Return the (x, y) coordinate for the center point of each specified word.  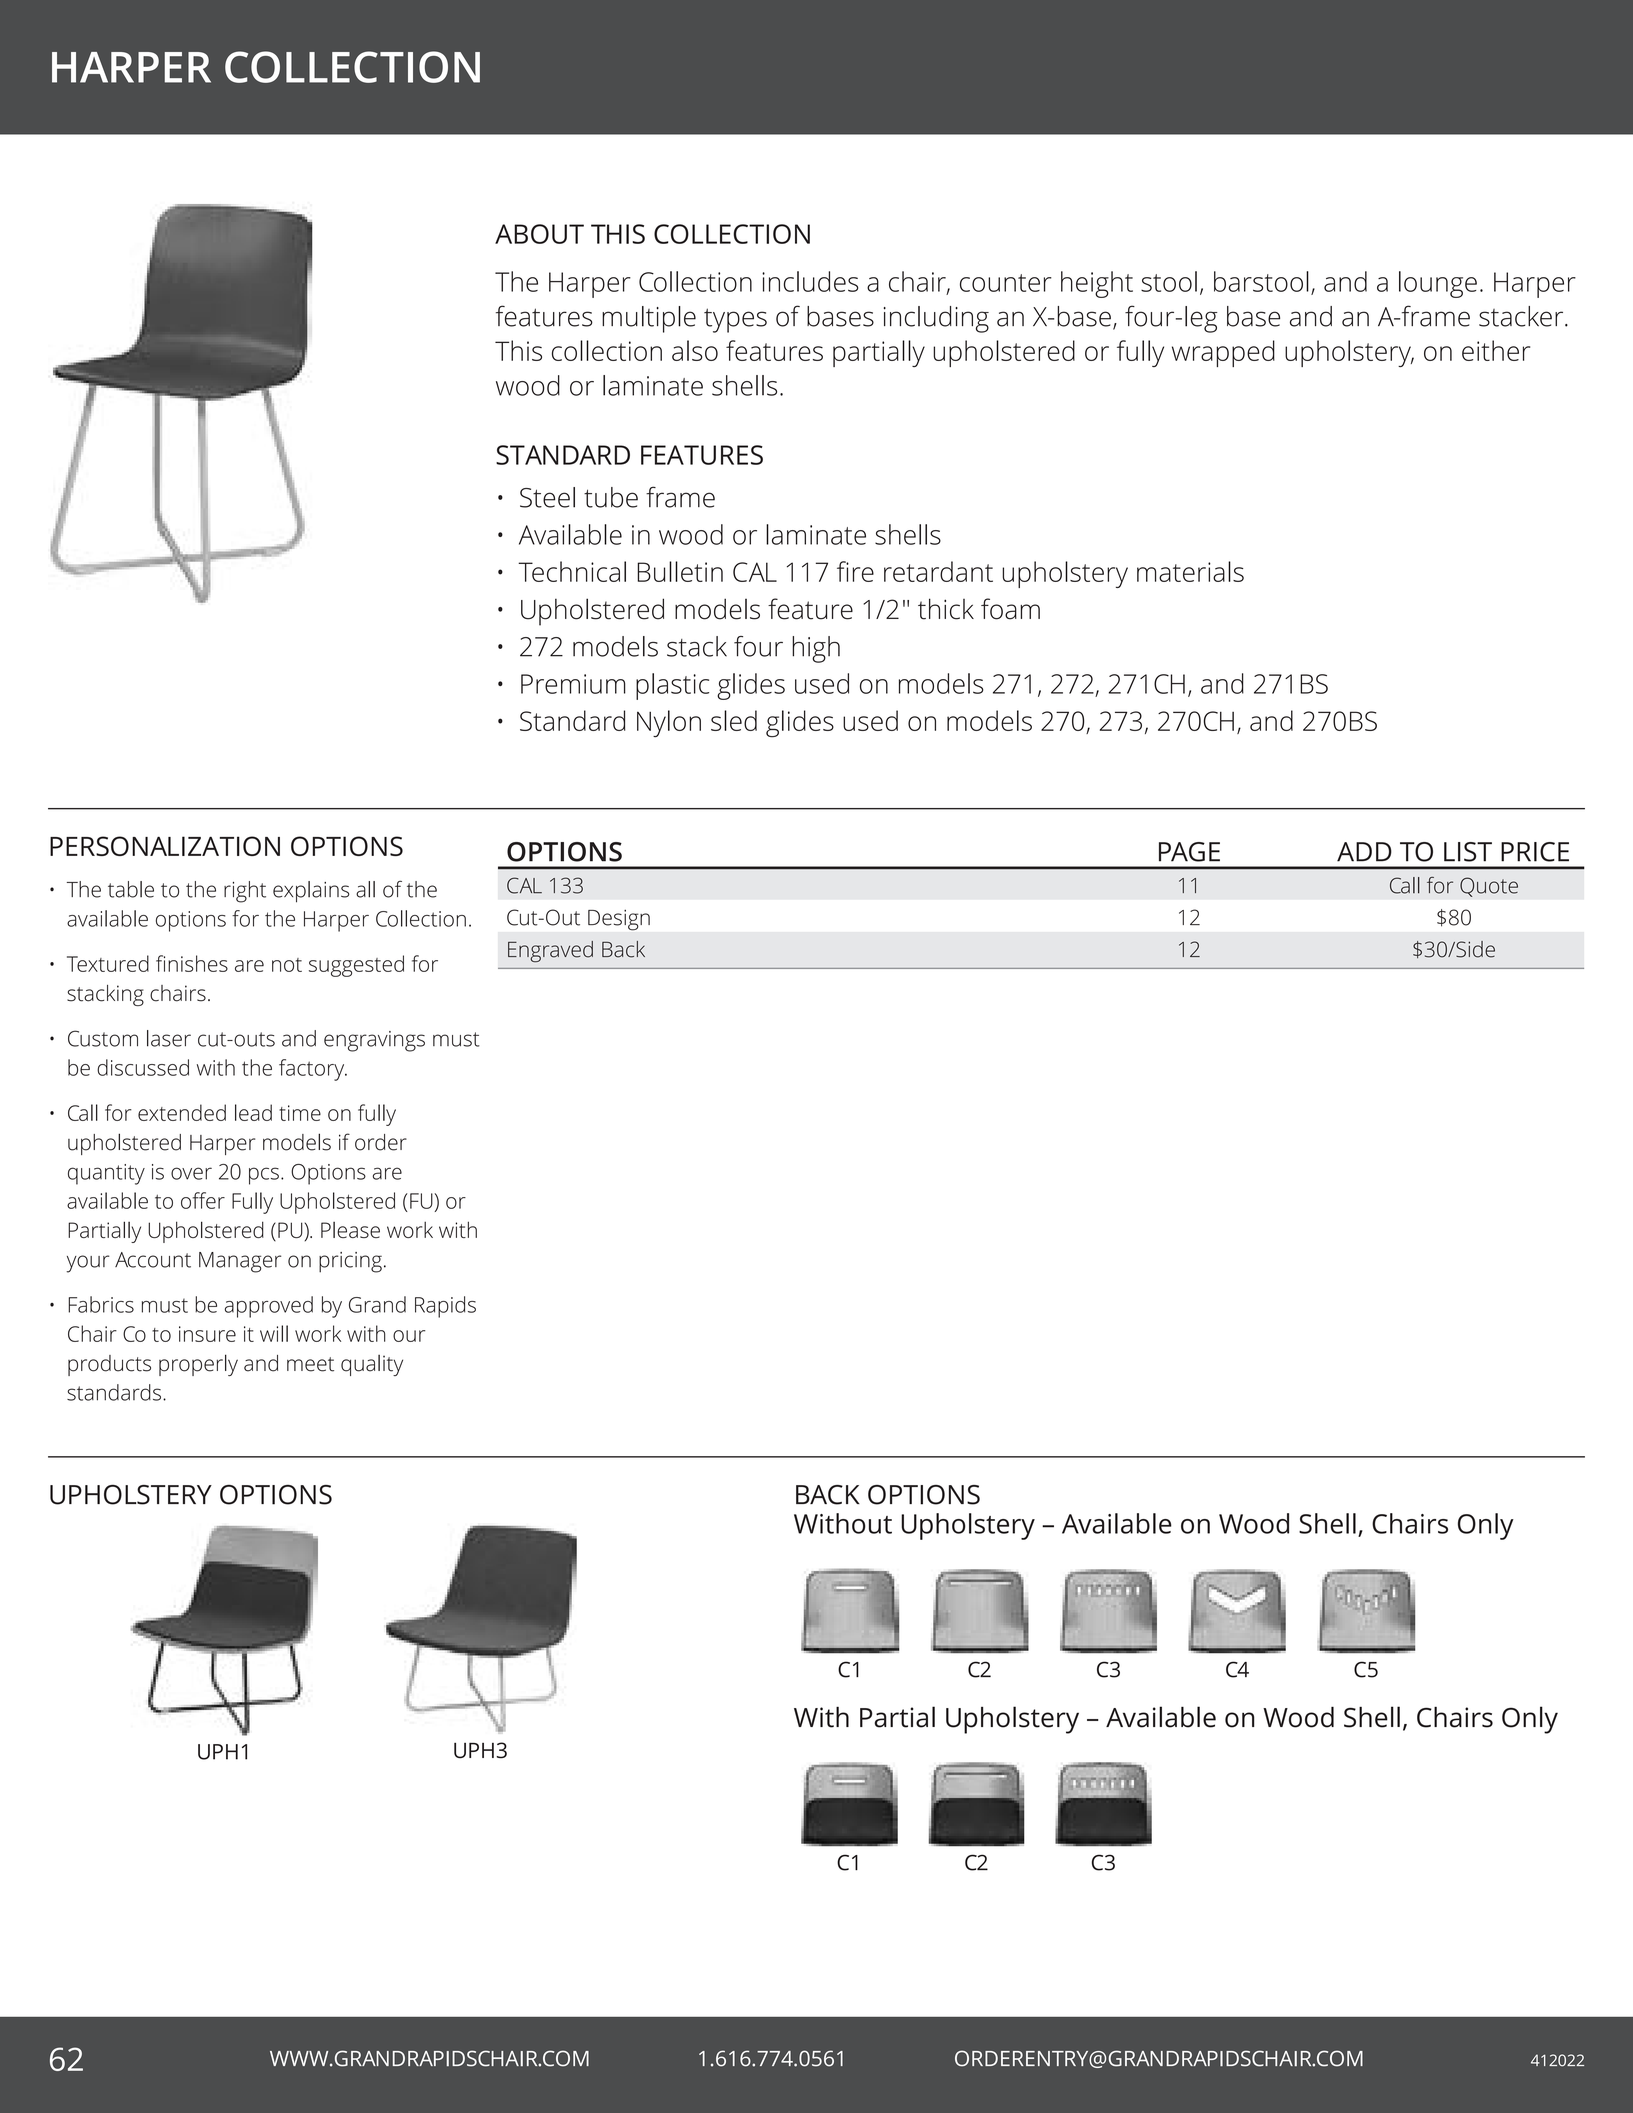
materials (1190, 571)
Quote (1489, 887)
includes (810, 281)
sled (734, 720)
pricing (350, 1262)
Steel (547, 497)
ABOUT (539, 234)
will (274, 1333)
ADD (1364, 852)
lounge (1438, 284)
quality (372, 1365)
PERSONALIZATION (165, 846)
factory (313, 1070)
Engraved (550, 952)
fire (855, 571)
